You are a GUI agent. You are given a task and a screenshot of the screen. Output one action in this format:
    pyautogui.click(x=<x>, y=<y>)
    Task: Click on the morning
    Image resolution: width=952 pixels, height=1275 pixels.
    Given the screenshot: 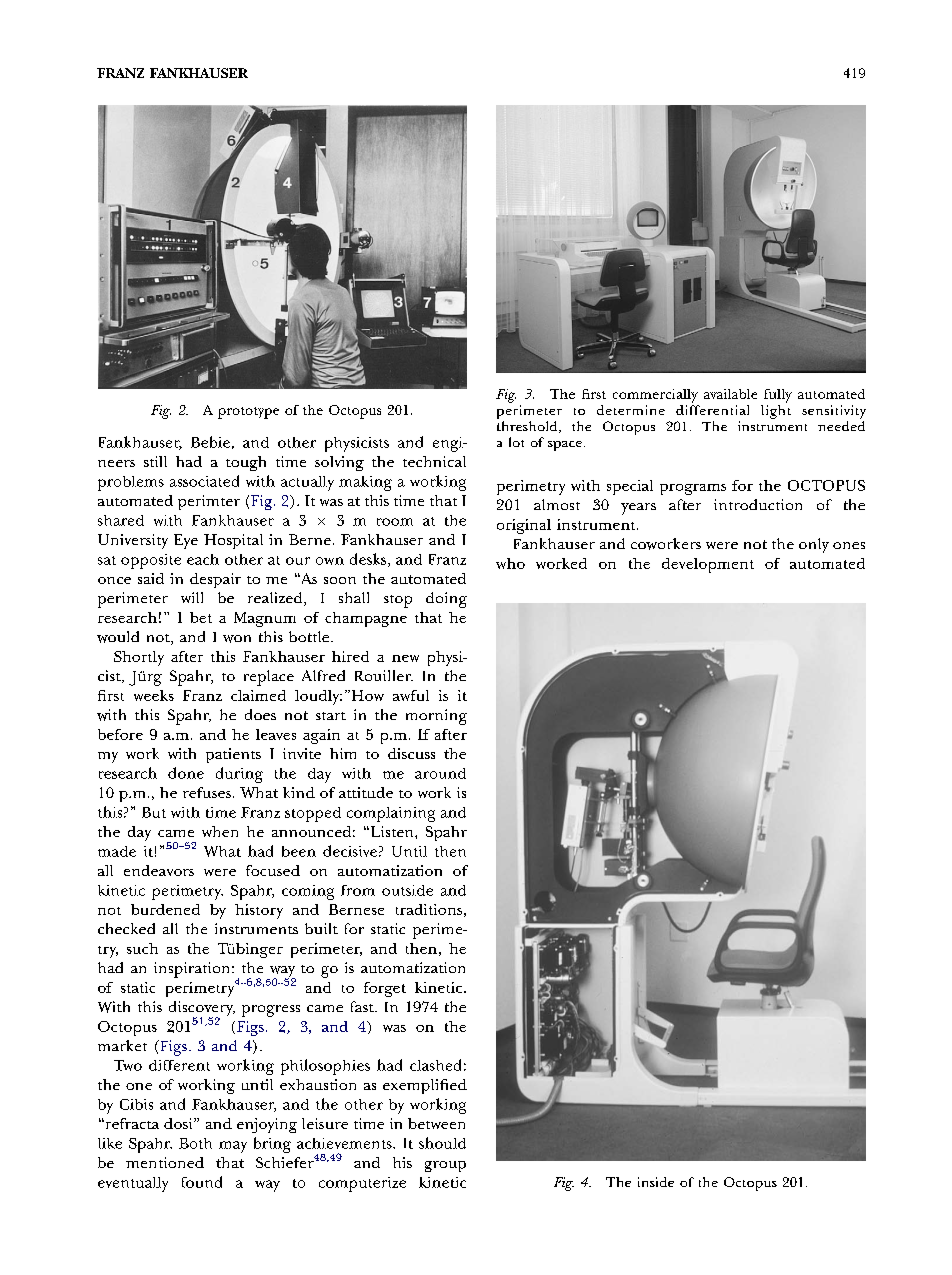 What is the action you would take?
    pyautogui.click(x=436, y=717)
